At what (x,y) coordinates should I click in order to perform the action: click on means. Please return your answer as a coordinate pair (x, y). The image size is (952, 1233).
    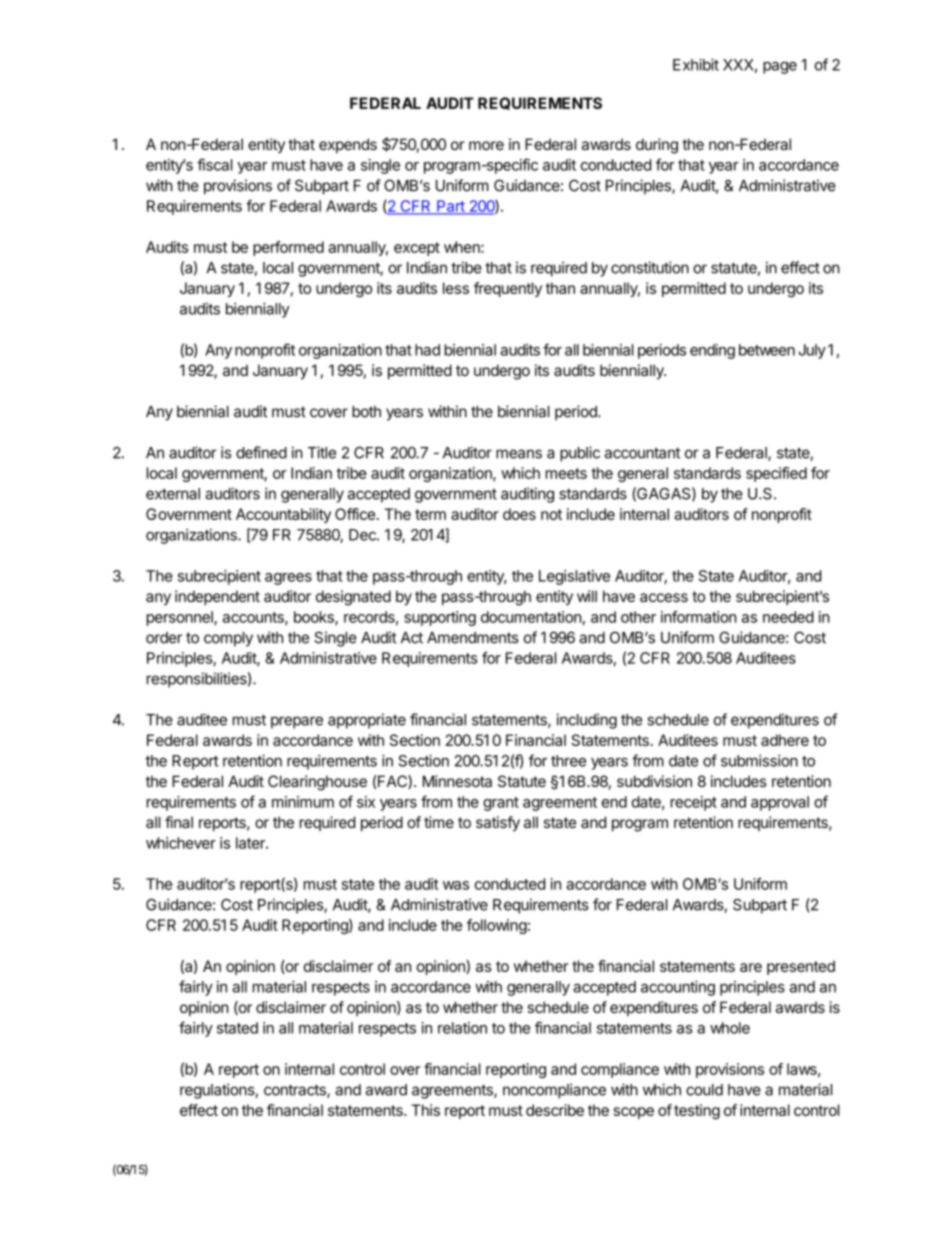
    Looking at the image, I should click on (519, 454).
